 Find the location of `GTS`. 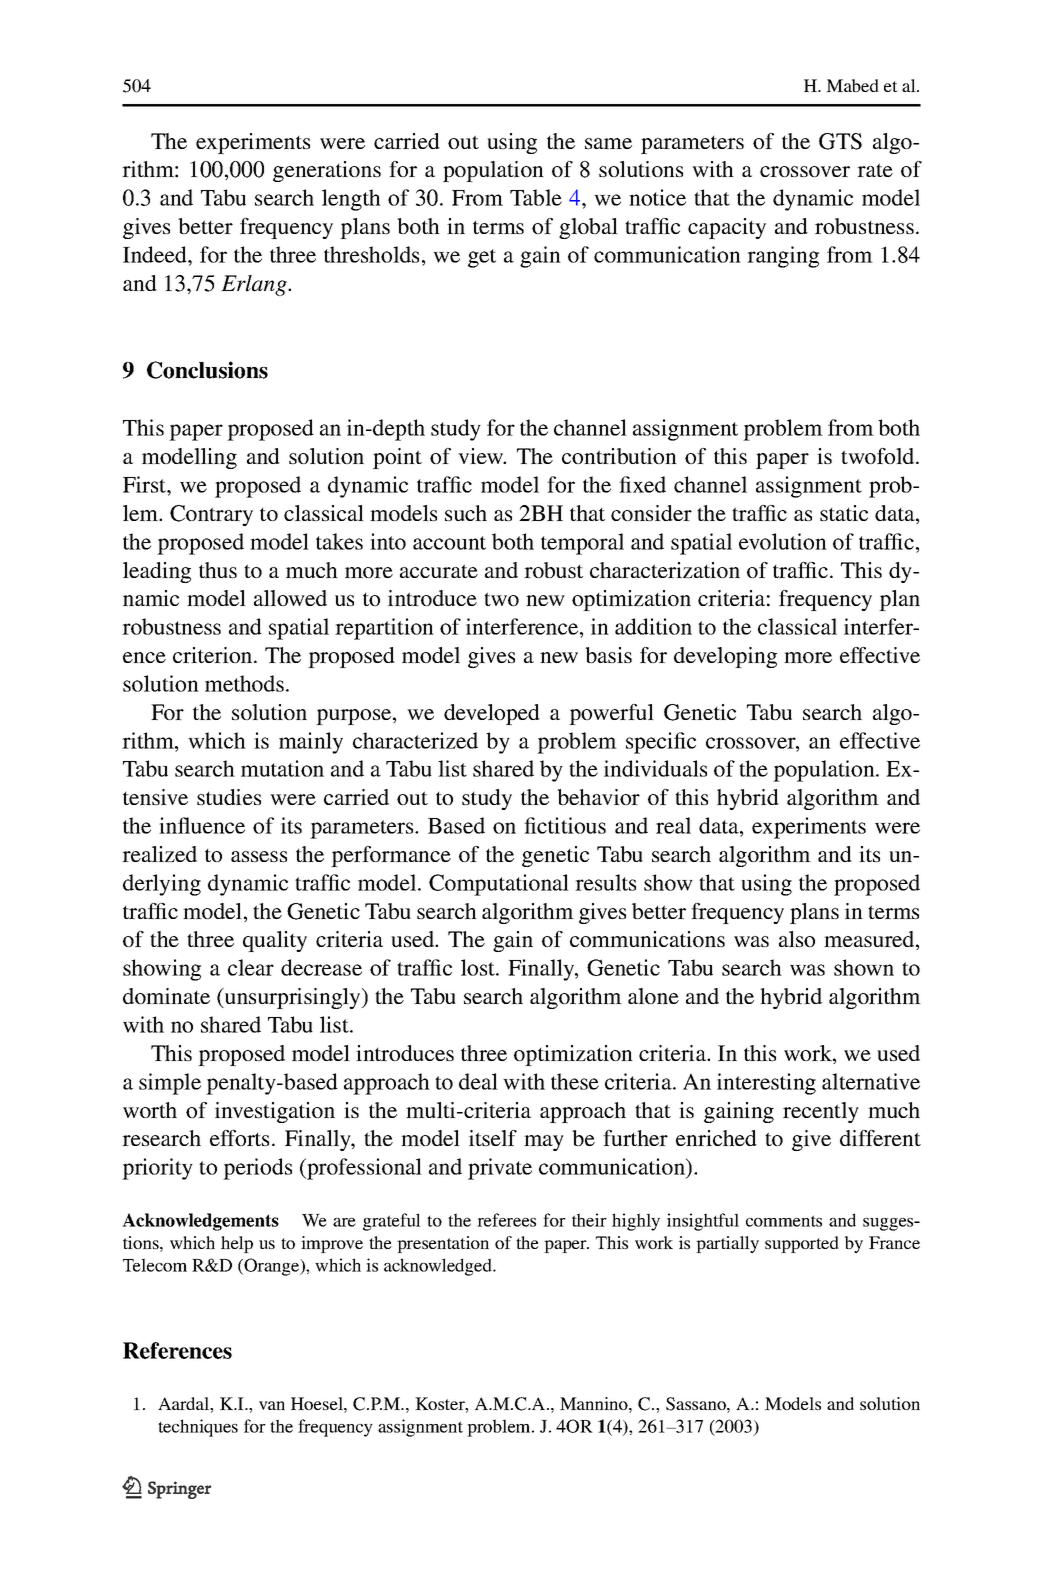

GTS is located at coordinates (840, 141).
